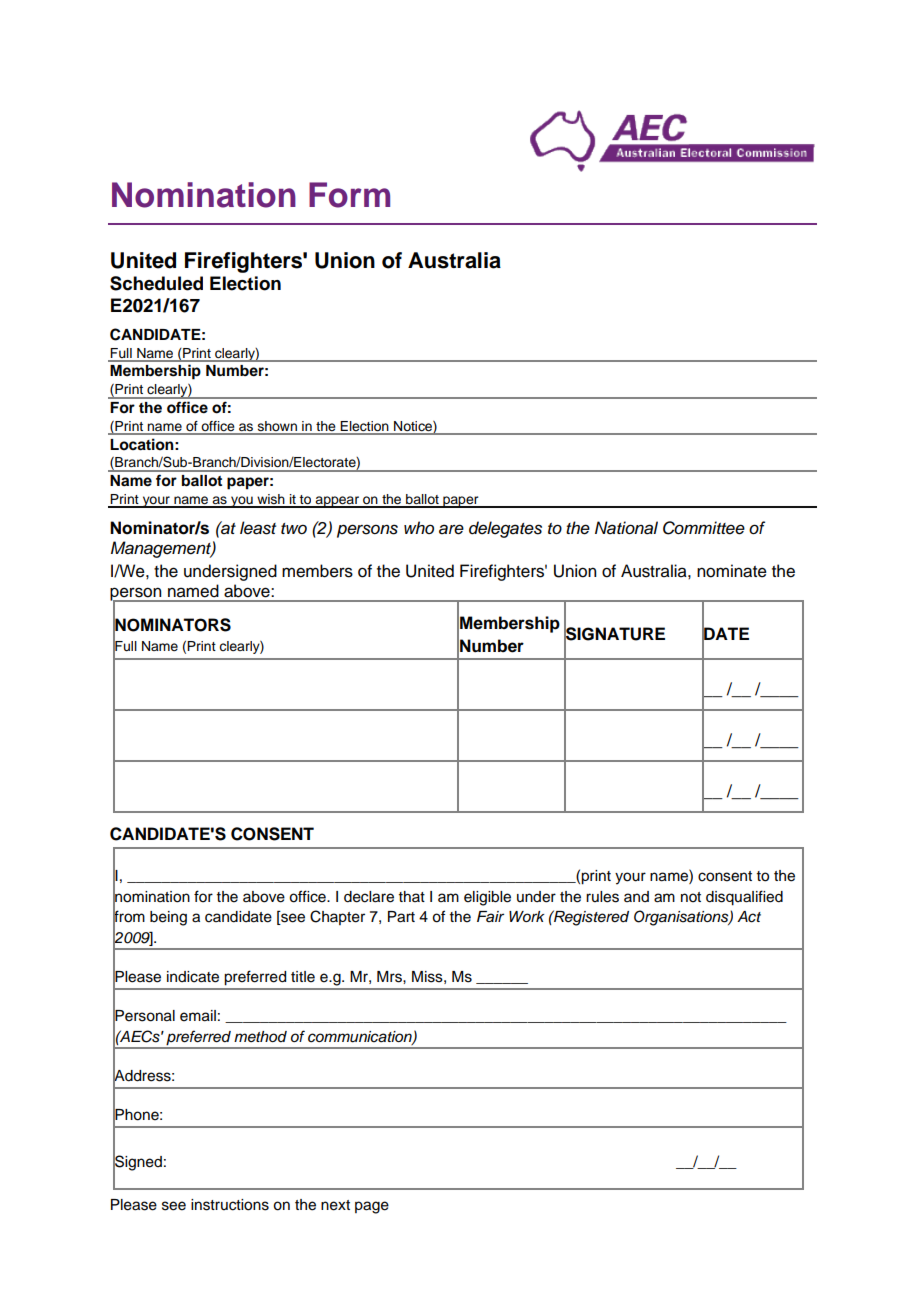 The width and height of the document is (924, 1308). Describe the element at coordinates (349, 195) in the document. I see `Form` at that location.
